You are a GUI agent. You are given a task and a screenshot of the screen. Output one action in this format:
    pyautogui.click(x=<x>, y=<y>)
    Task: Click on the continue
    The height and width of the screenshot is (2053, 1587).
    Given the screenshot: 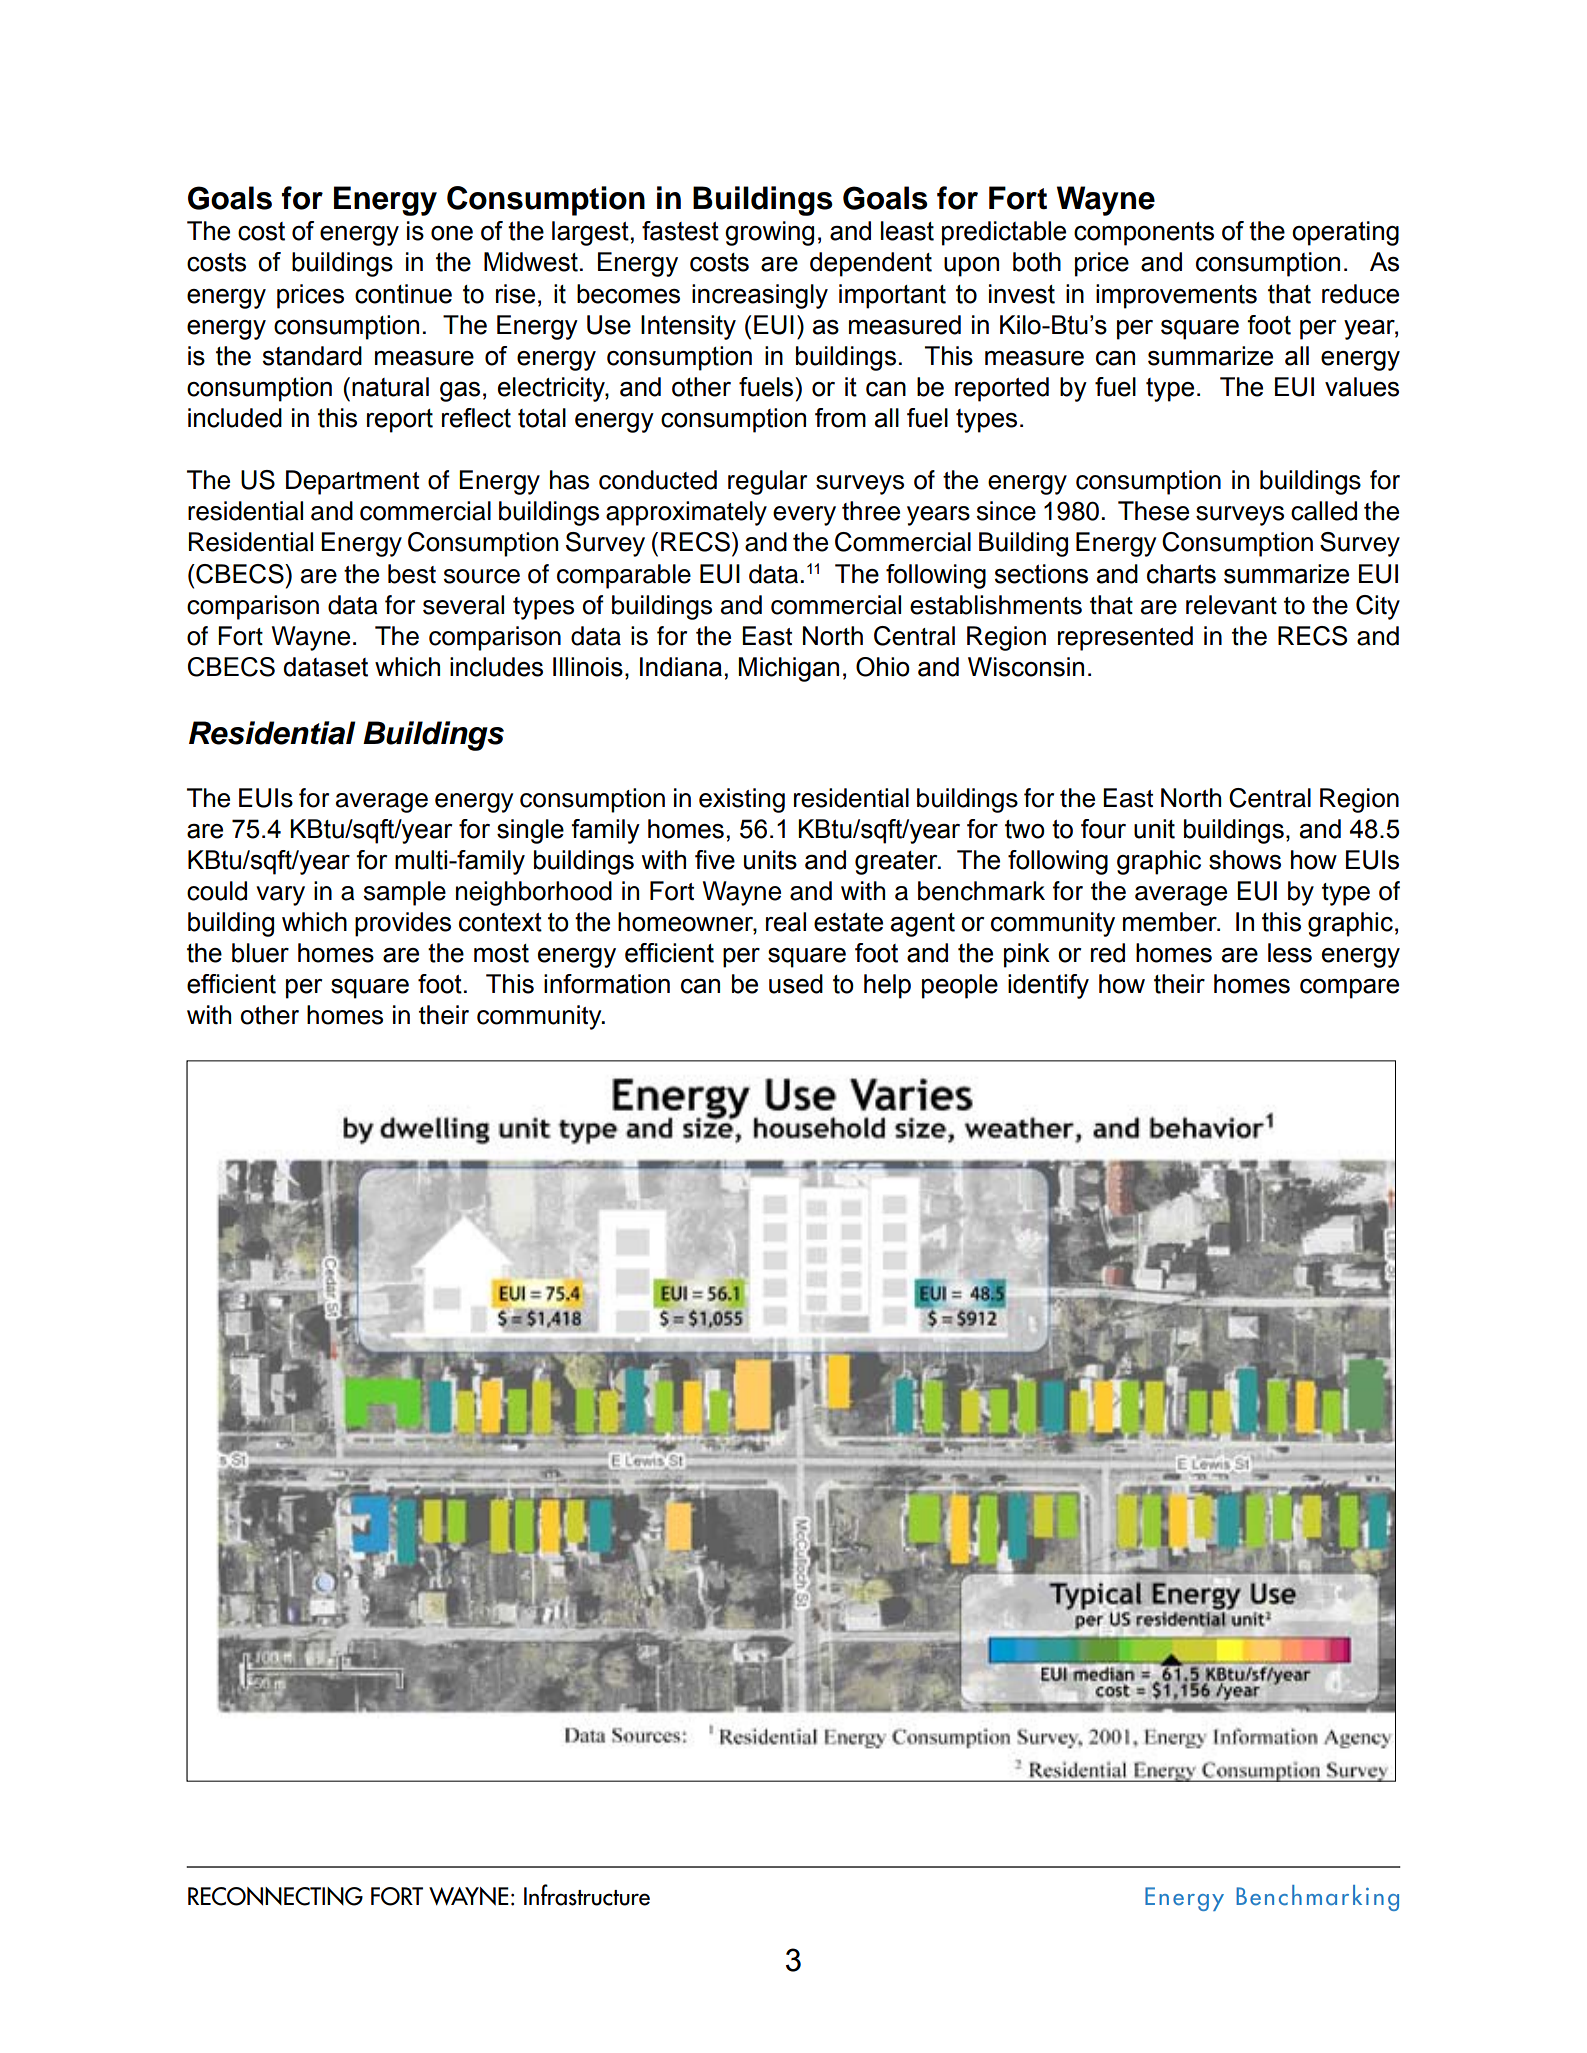 What is the action you would take?
    pyautogui.click(x=403, y=294)
